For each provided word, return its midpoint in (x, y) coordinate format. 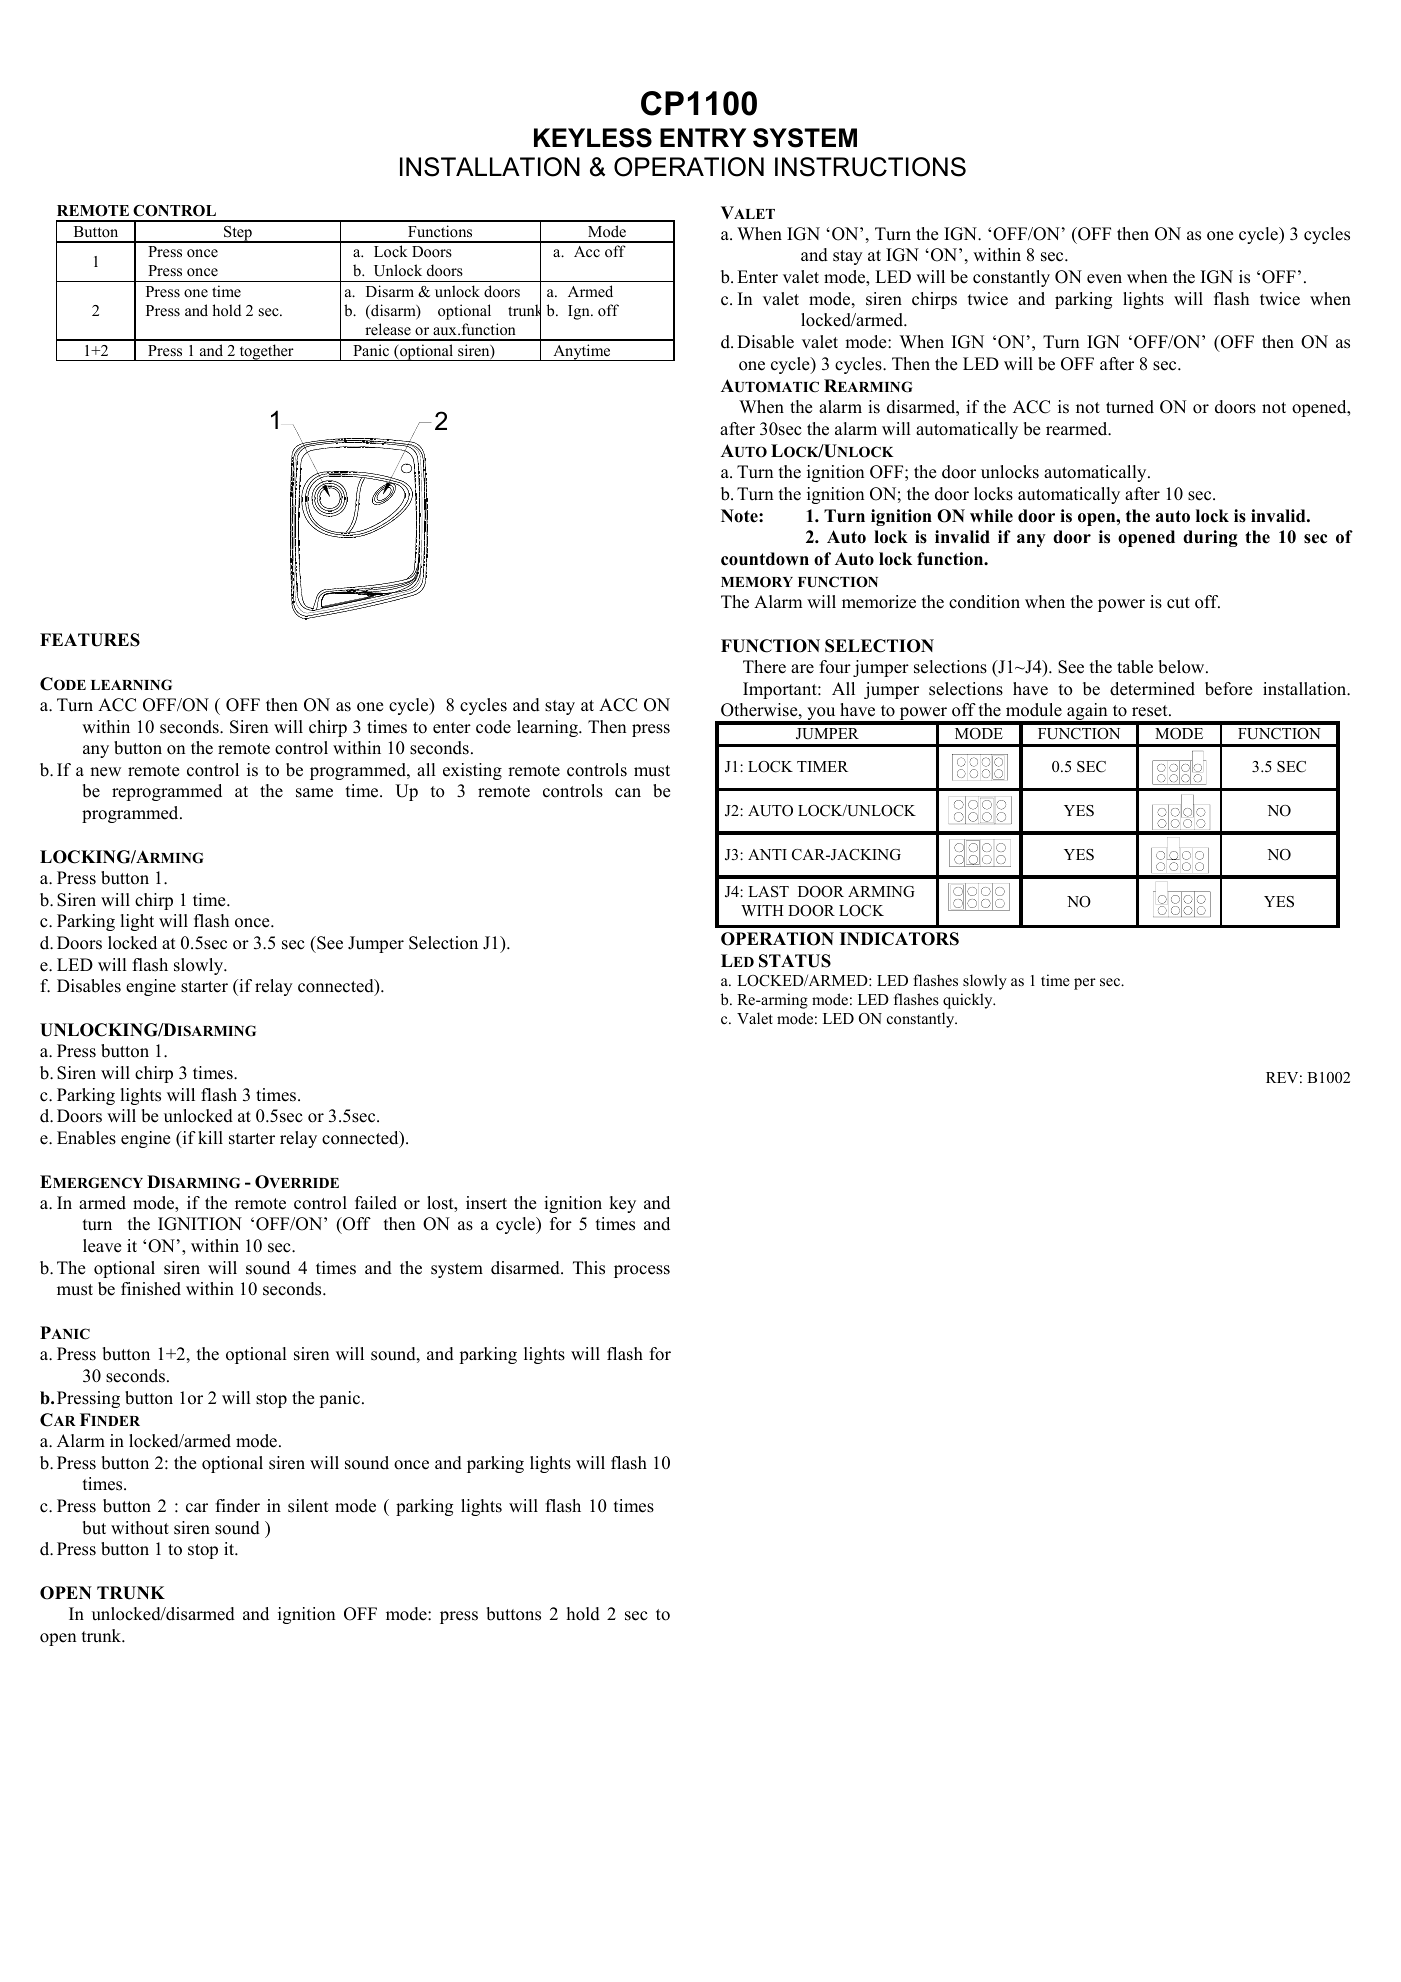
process (642, 1271)
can (628, 793)
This (589, 1268)
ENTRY (703, 137)
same (314, 793)
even (1104, 279)
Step (238, 234)
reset (1151, 711)
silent (308, 1506)
